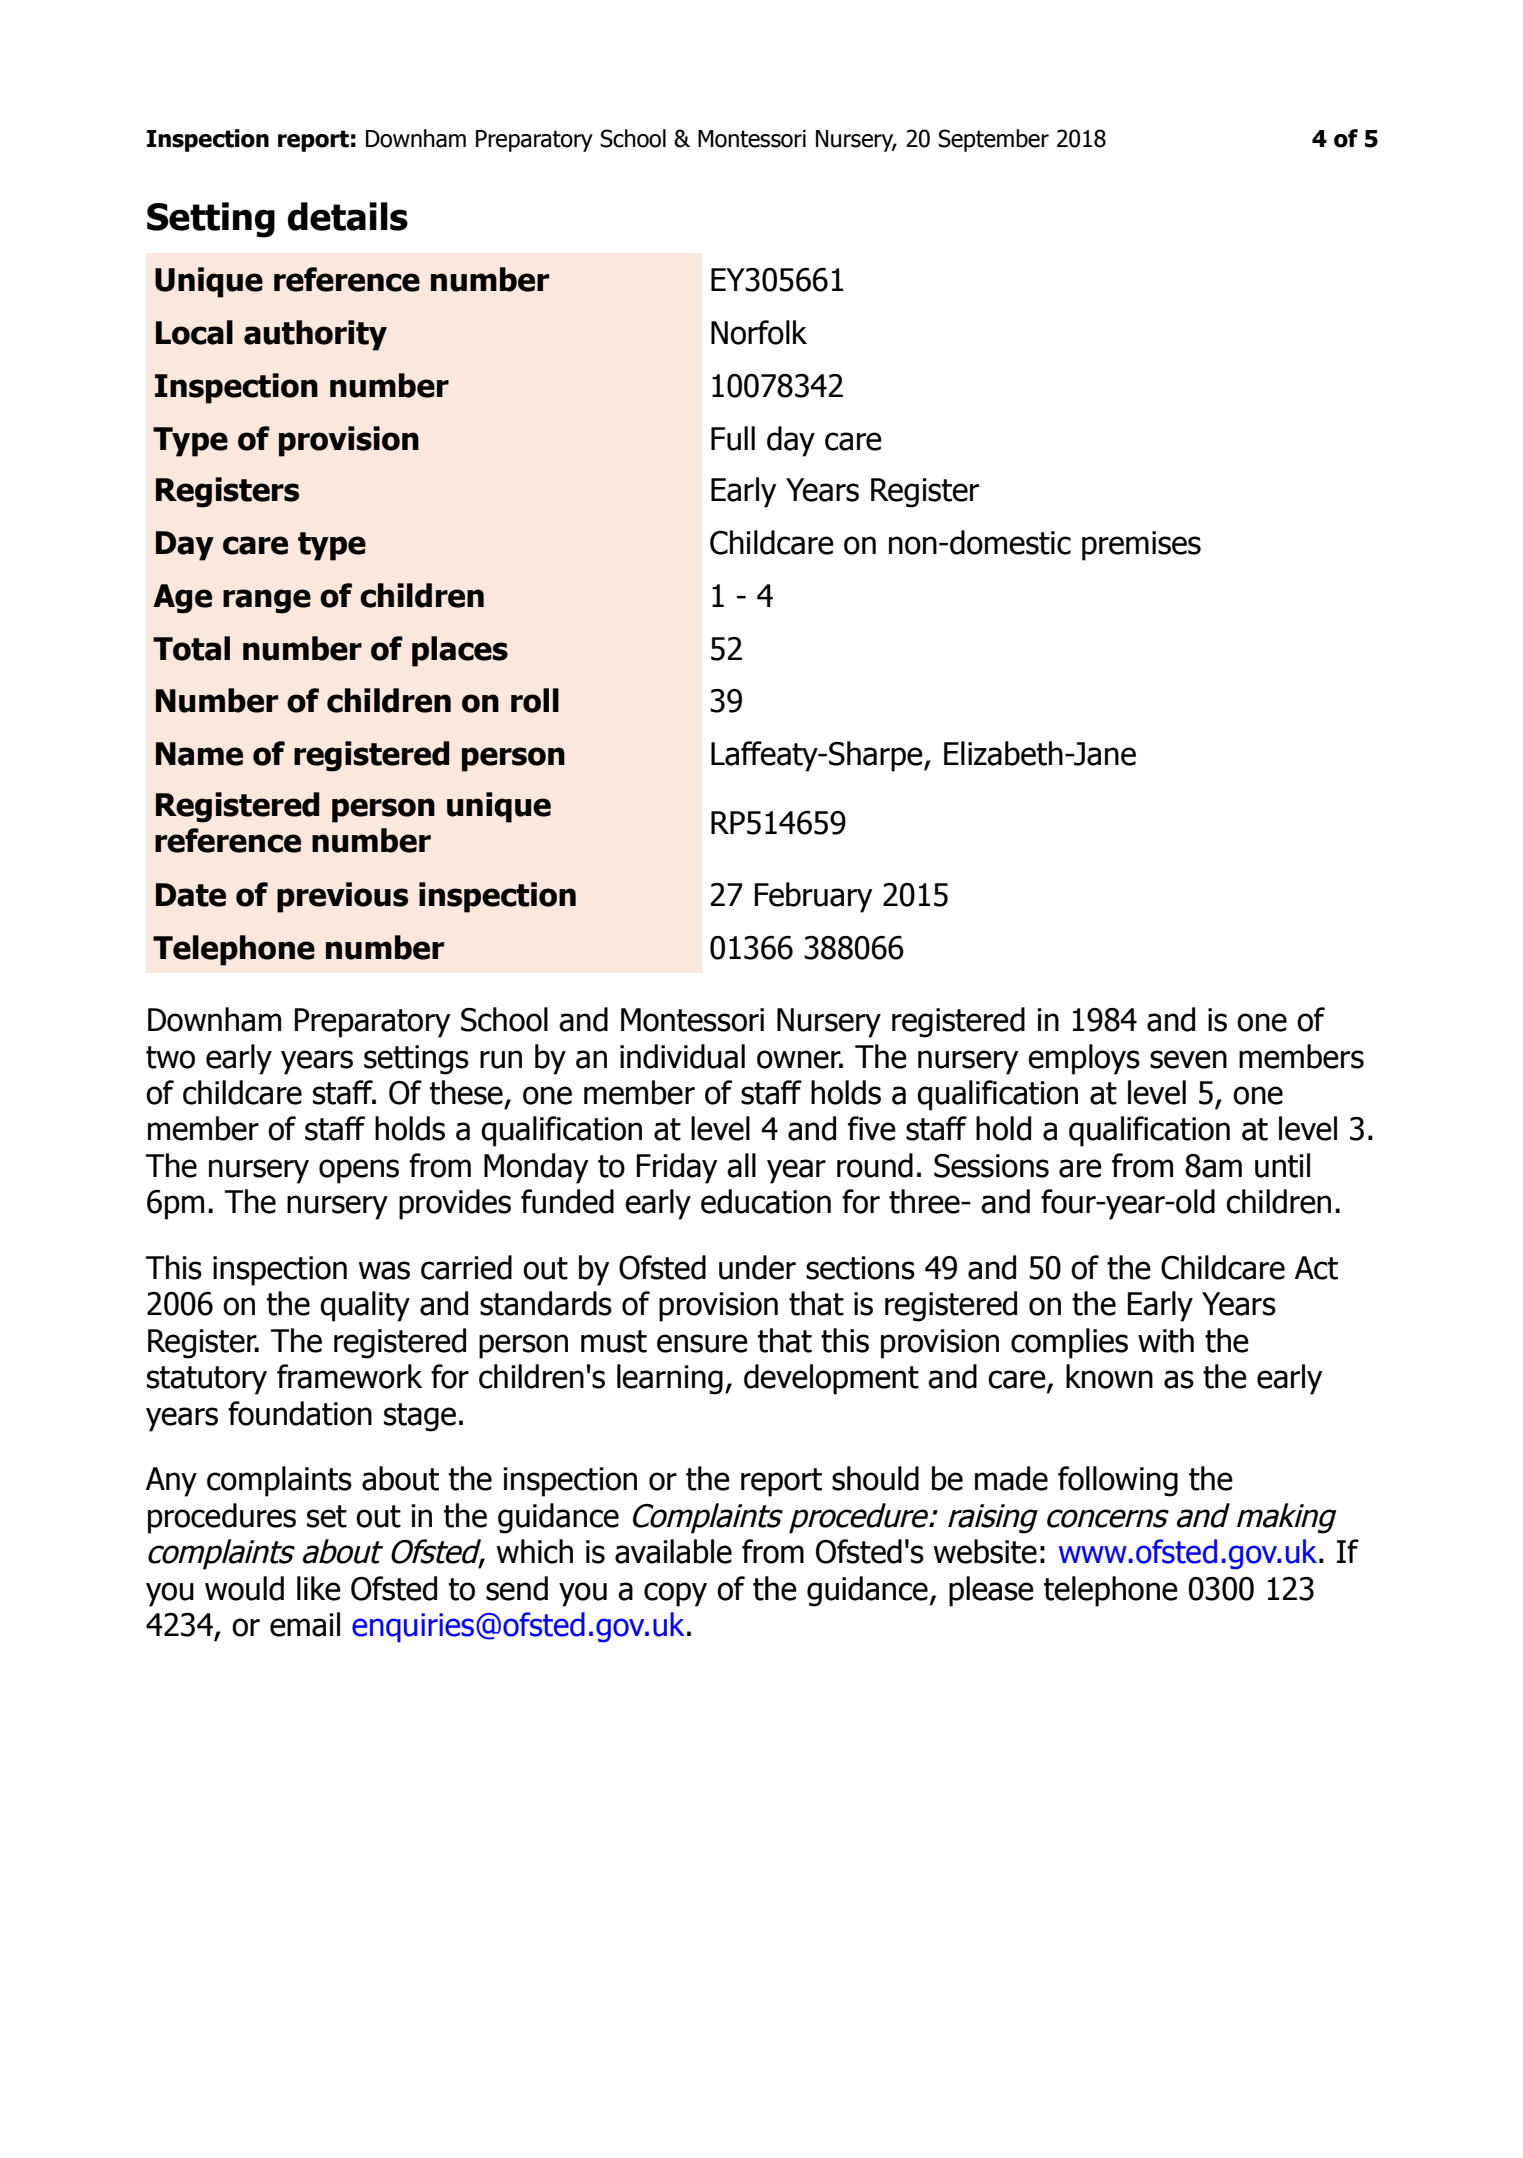  Describe the element at coordinates (675, 1594) in the page. I see `copy` at that location.
